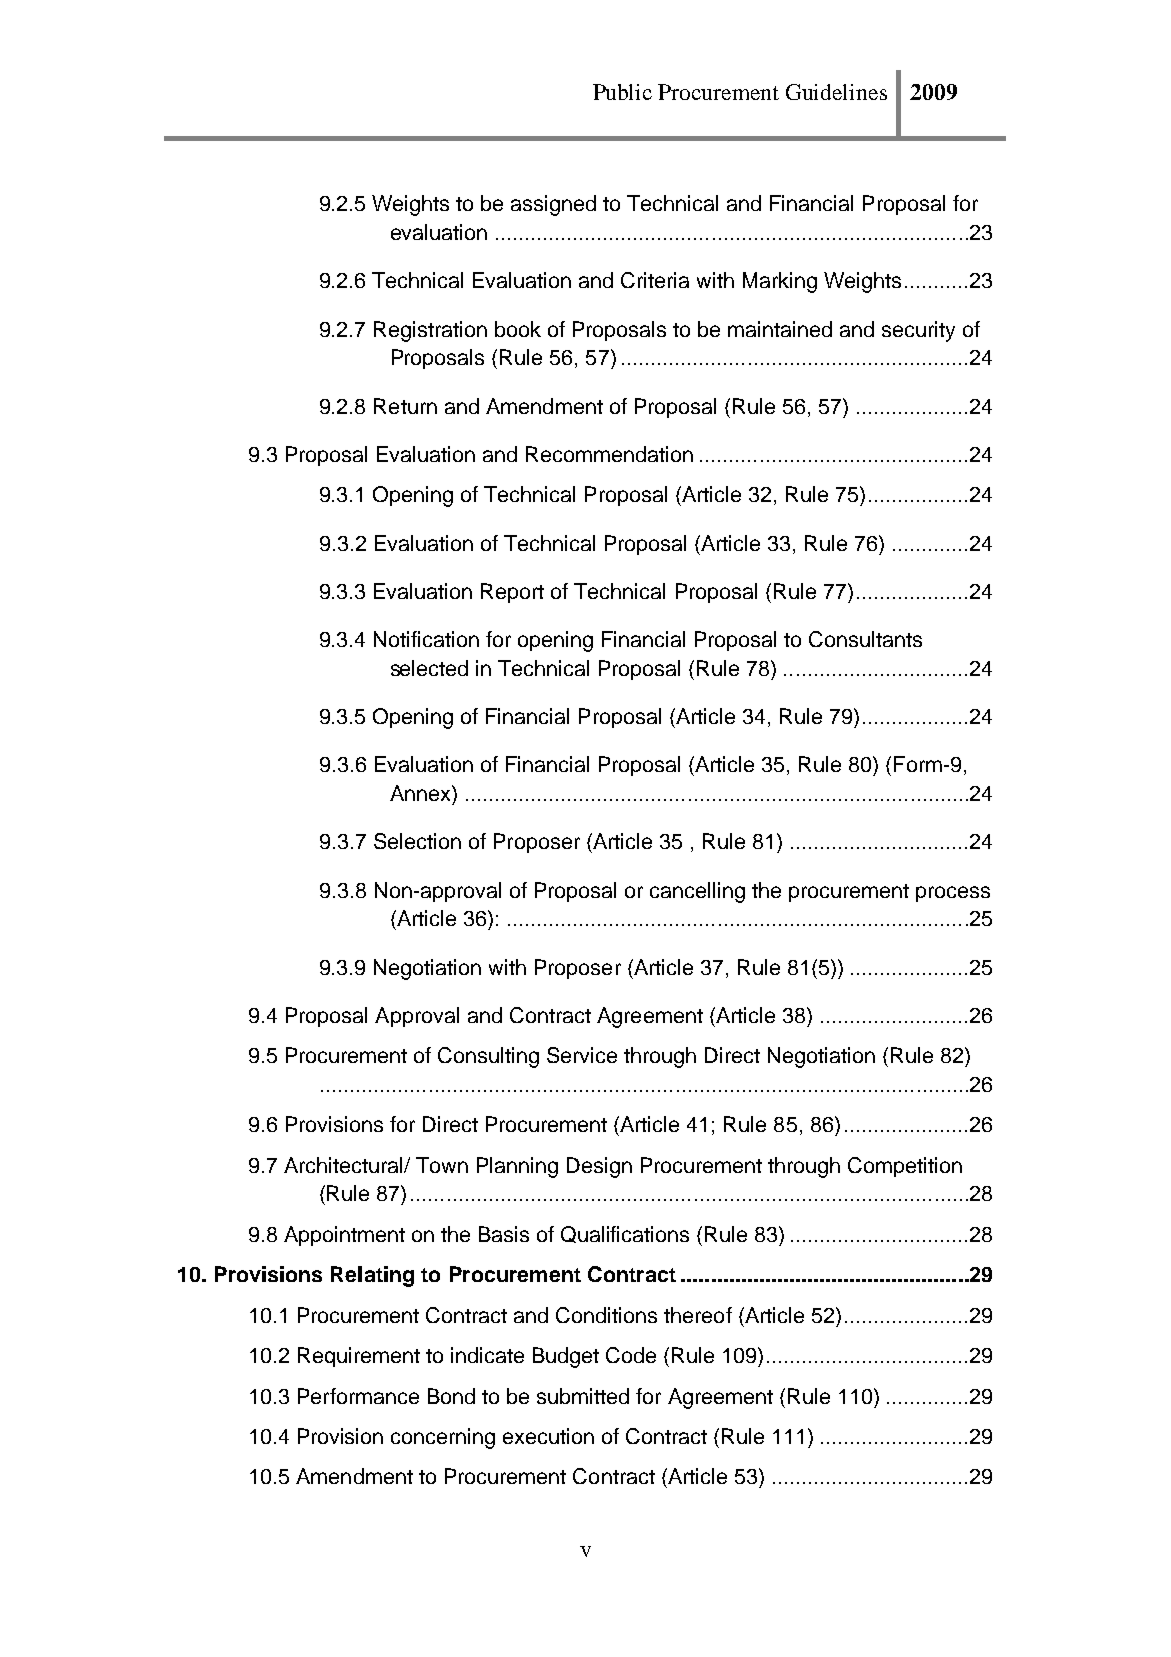 The width and height of the screenshot is (1171, 1657). Describe the element at coordinates (451, 1396) in the screenshot. I see `Bond` at that location.
